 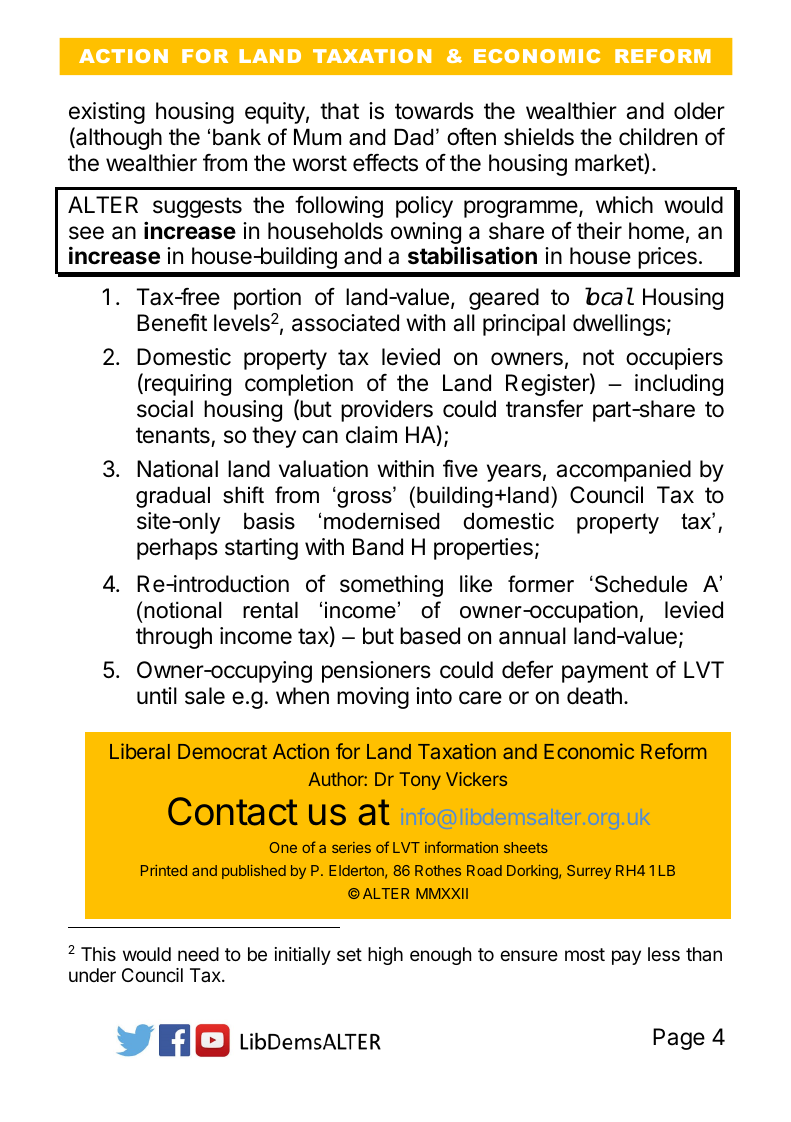 I want to click on existing, so click(x=107, y=113).
